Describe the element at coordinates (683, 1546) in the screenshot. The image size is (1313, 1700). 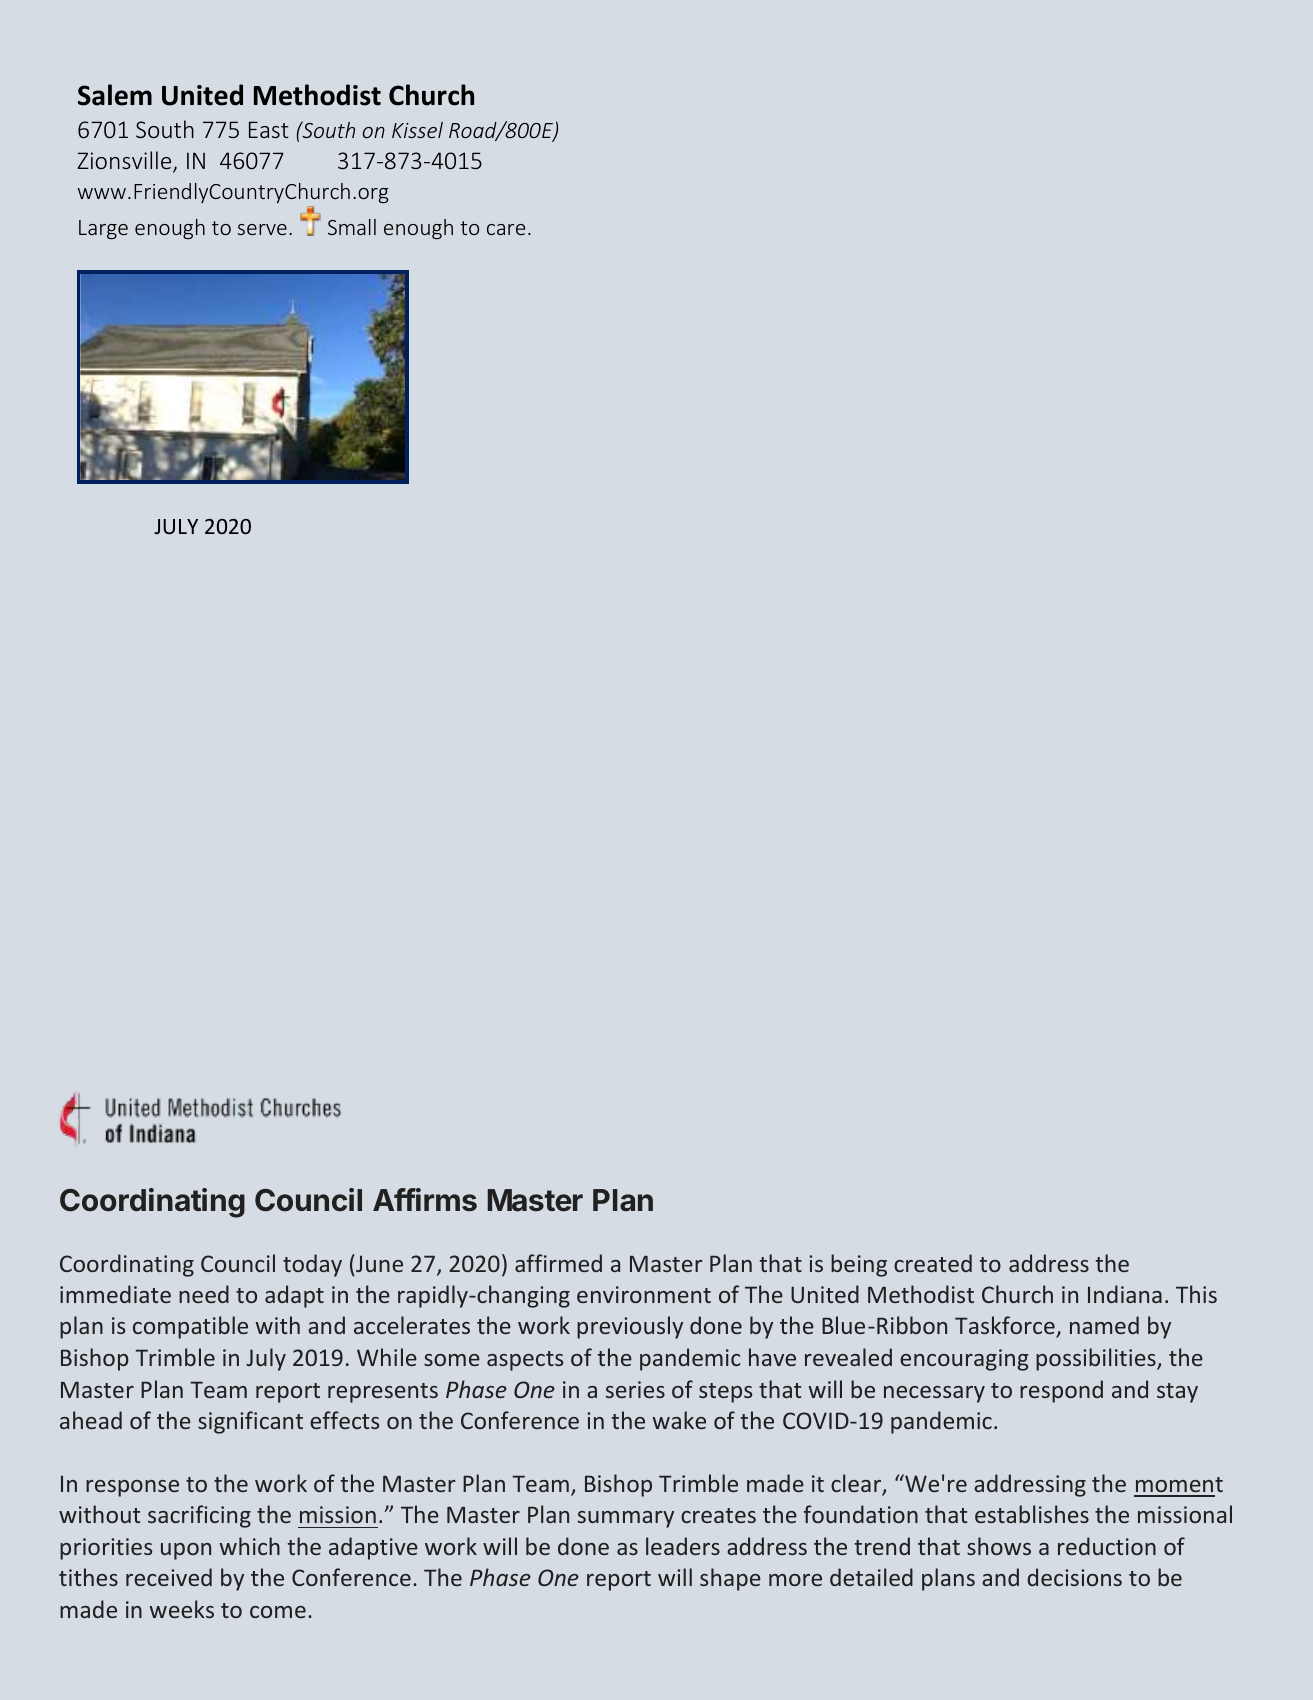
I see `leaders` at that location.
